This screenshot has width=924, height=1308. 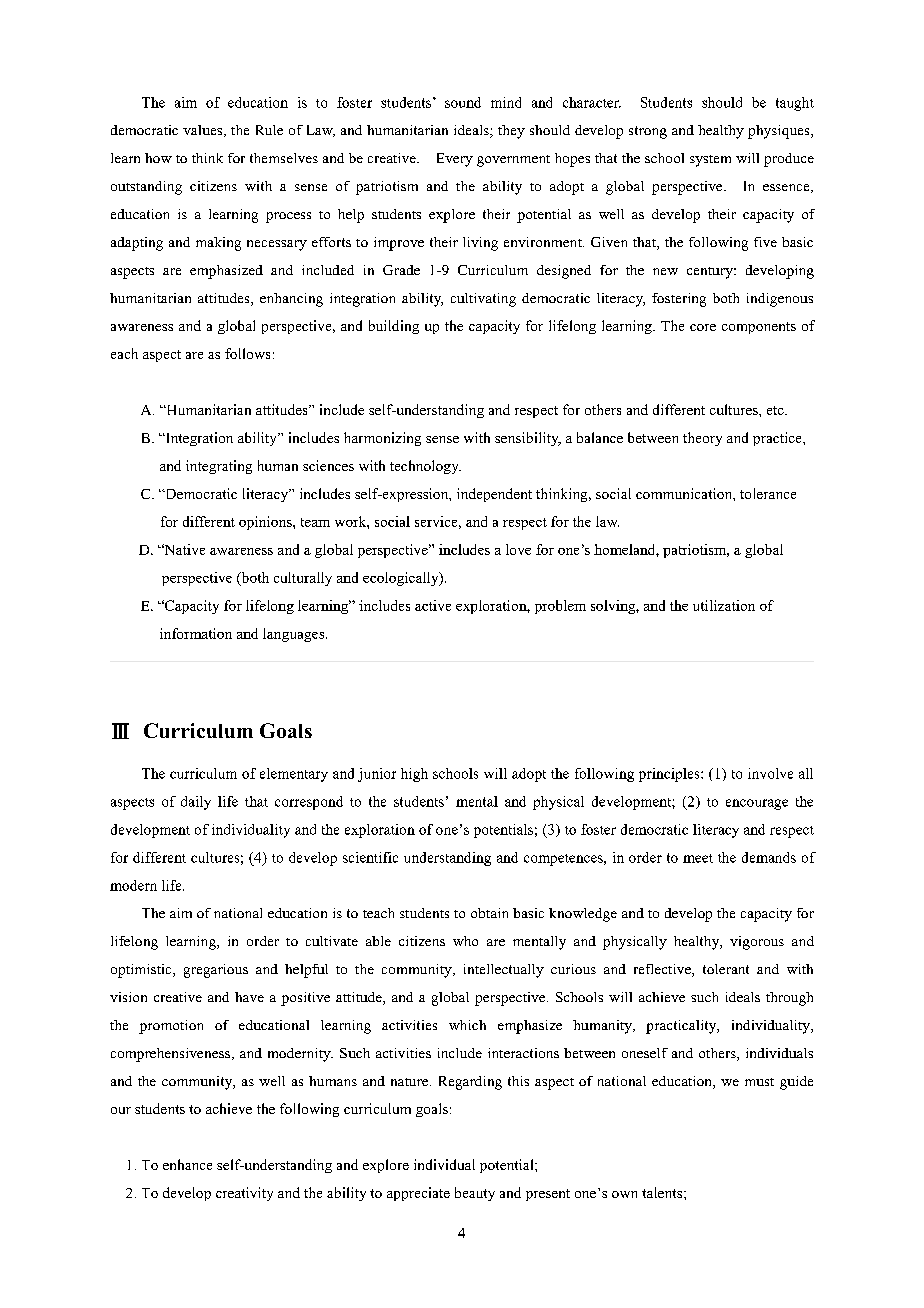 I want to click on meet, so click(x=698, y=858).
